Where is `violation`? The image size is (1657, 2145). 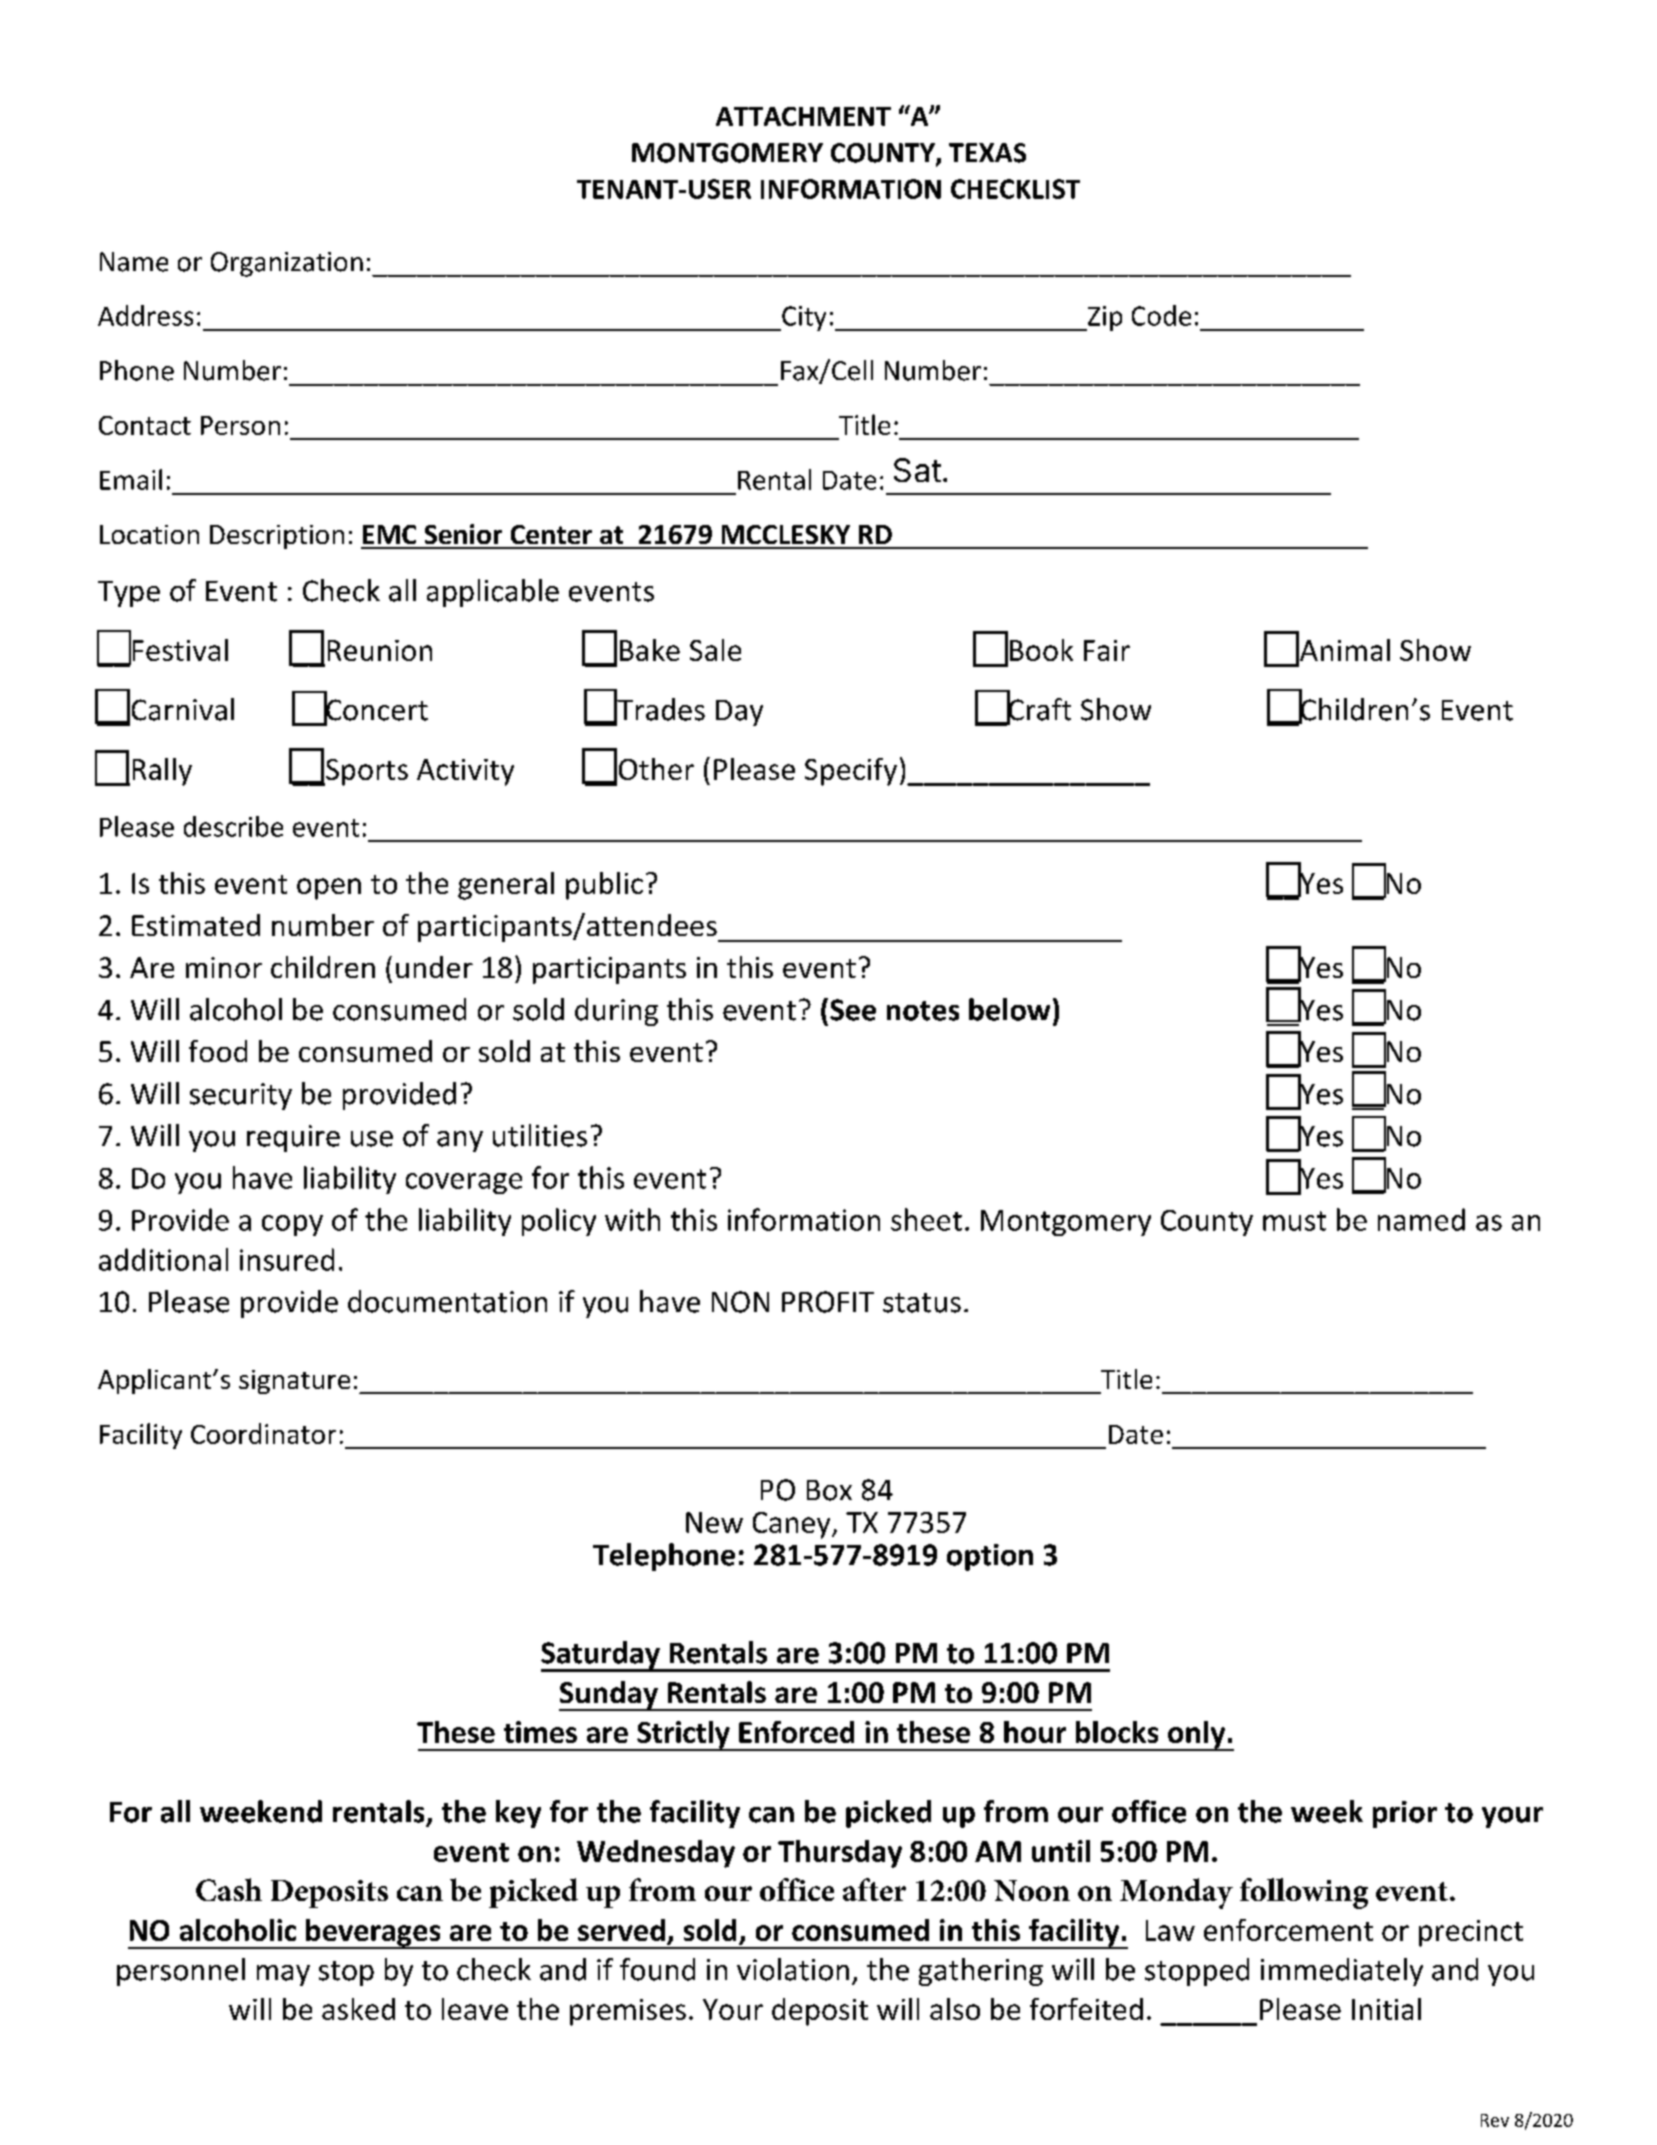
violation is located at coordinates (793, 1969).
